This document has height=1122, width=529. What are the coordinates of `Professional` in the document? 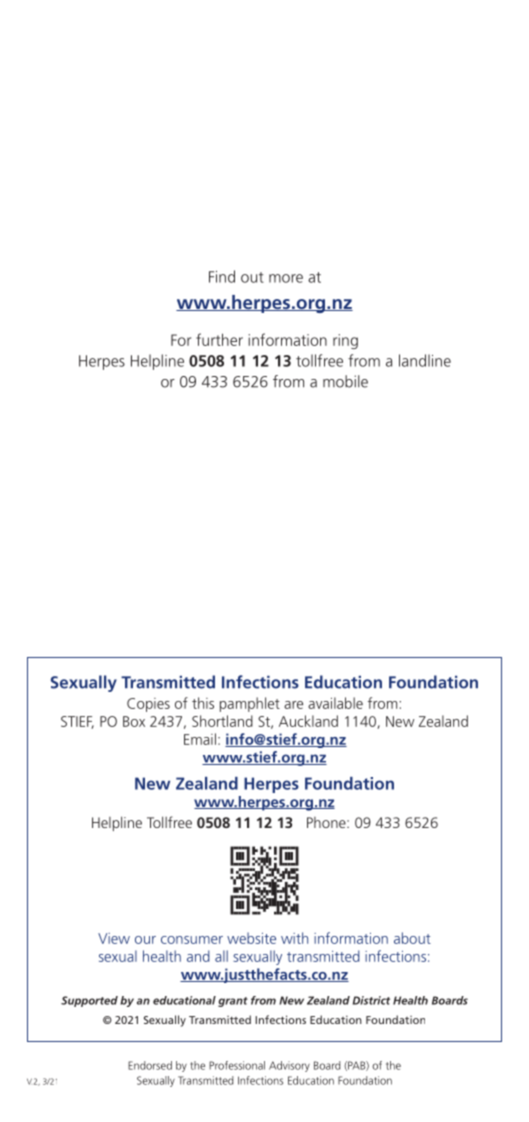 It's located at (237, 1065).
